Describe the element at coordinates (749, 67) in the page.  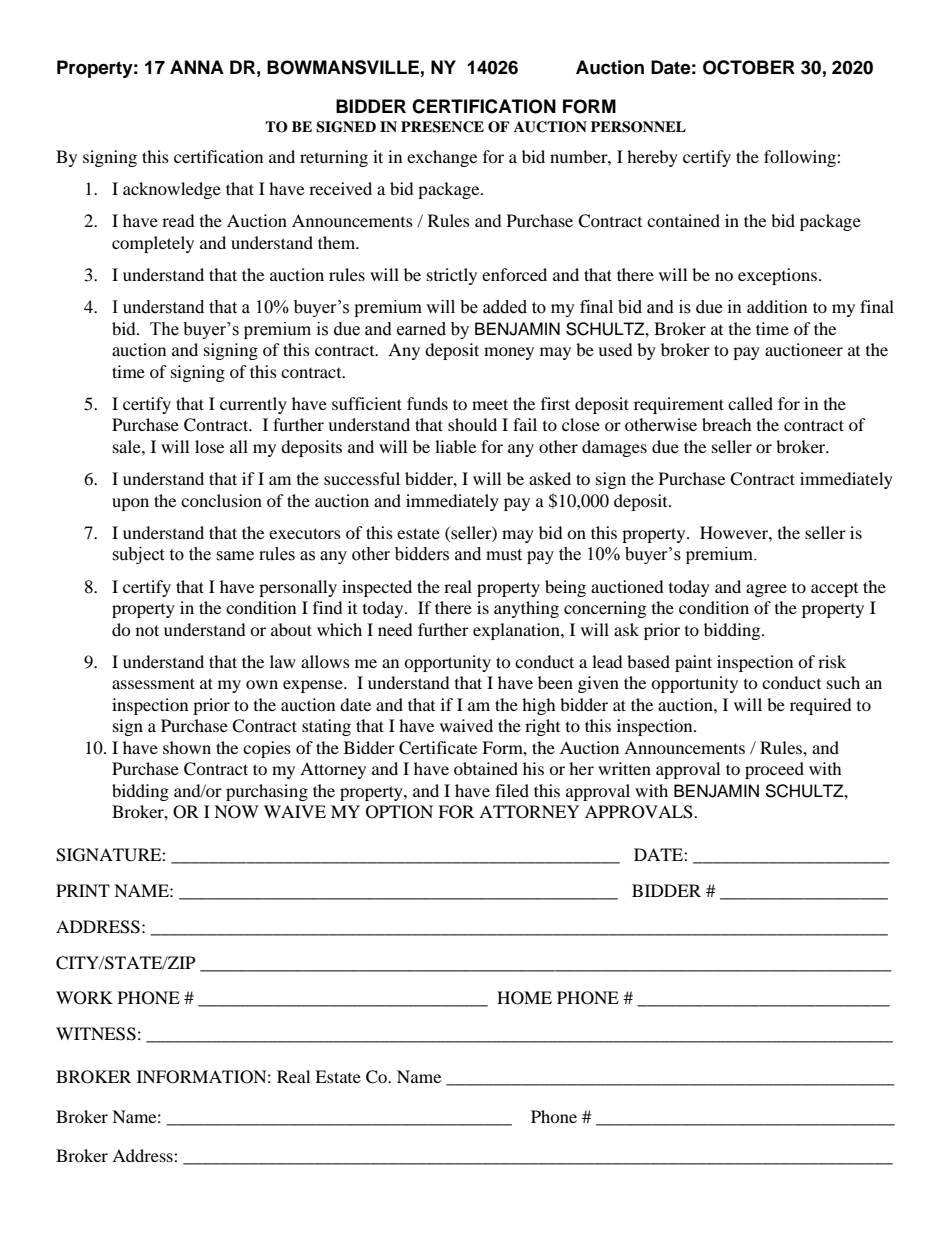
I see `OCTOBER` at that location.
